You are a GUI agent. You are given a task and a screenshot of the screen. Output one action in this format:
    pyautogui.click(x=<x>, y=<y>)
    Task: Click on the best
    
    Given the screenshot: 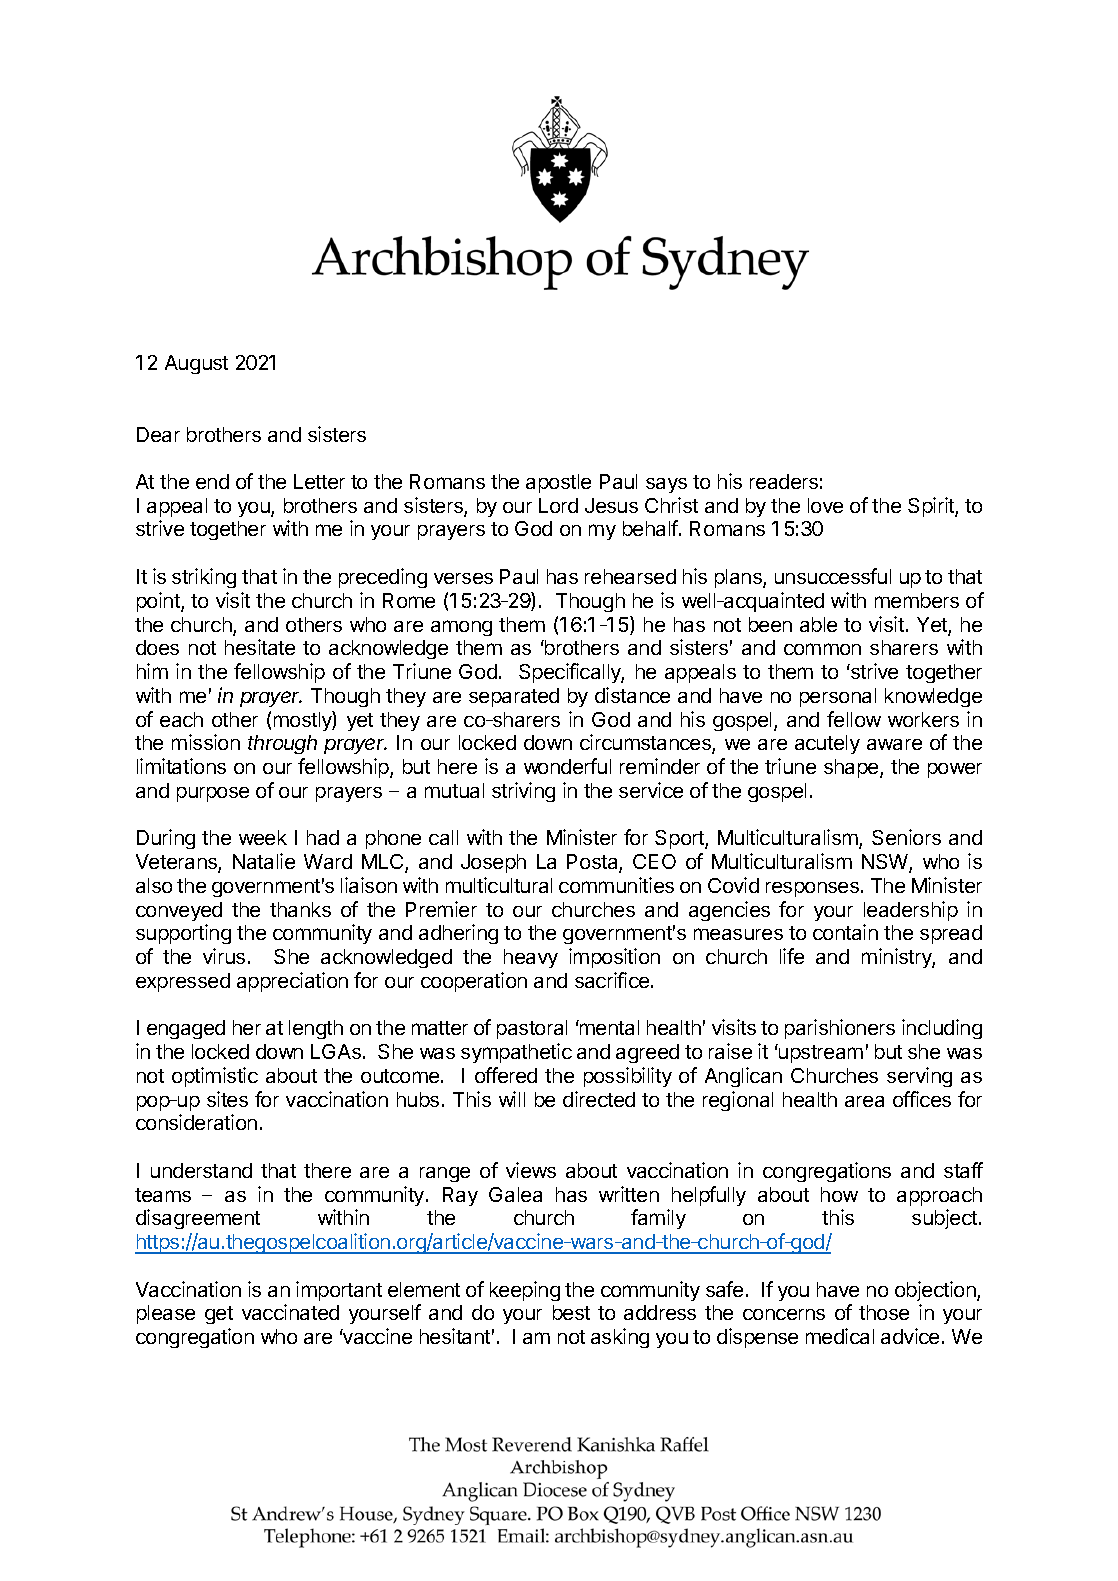 What is the action you would take?
    pyautogui.click(x=571, y=1312)
